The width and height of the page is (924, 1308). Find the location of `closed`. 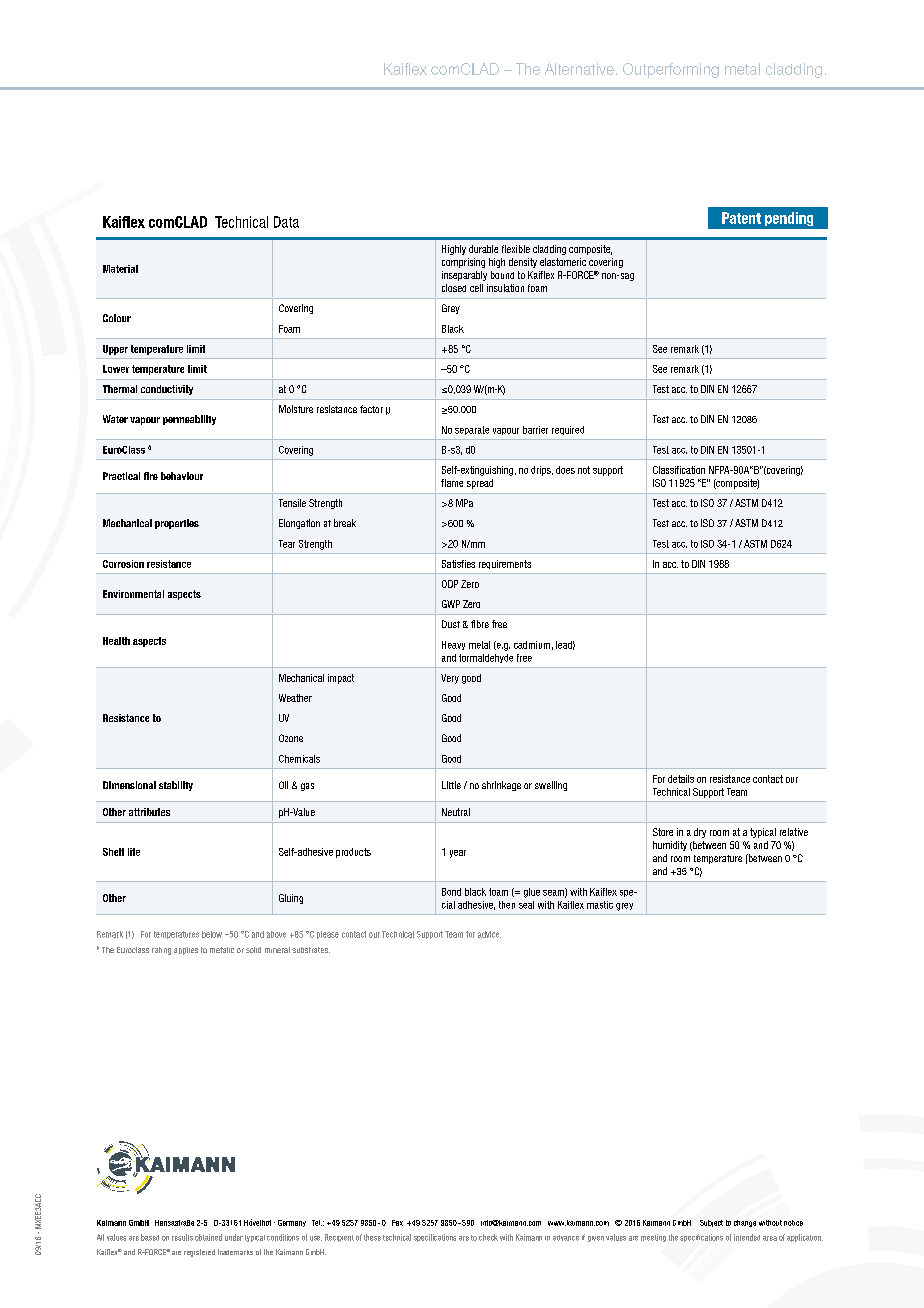

closed is located at coordinates (454, 288).
